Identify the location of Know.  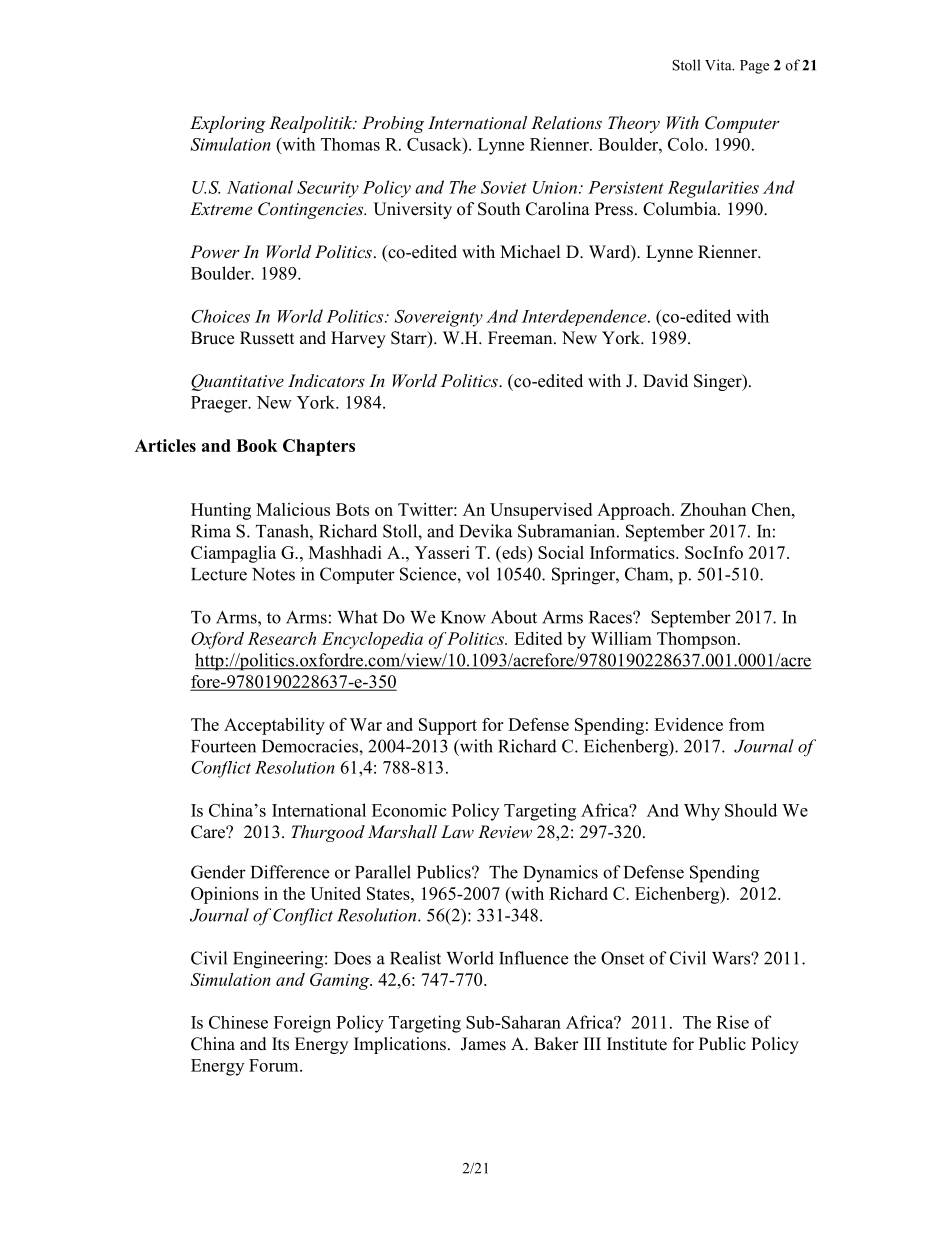
(463, 617).
